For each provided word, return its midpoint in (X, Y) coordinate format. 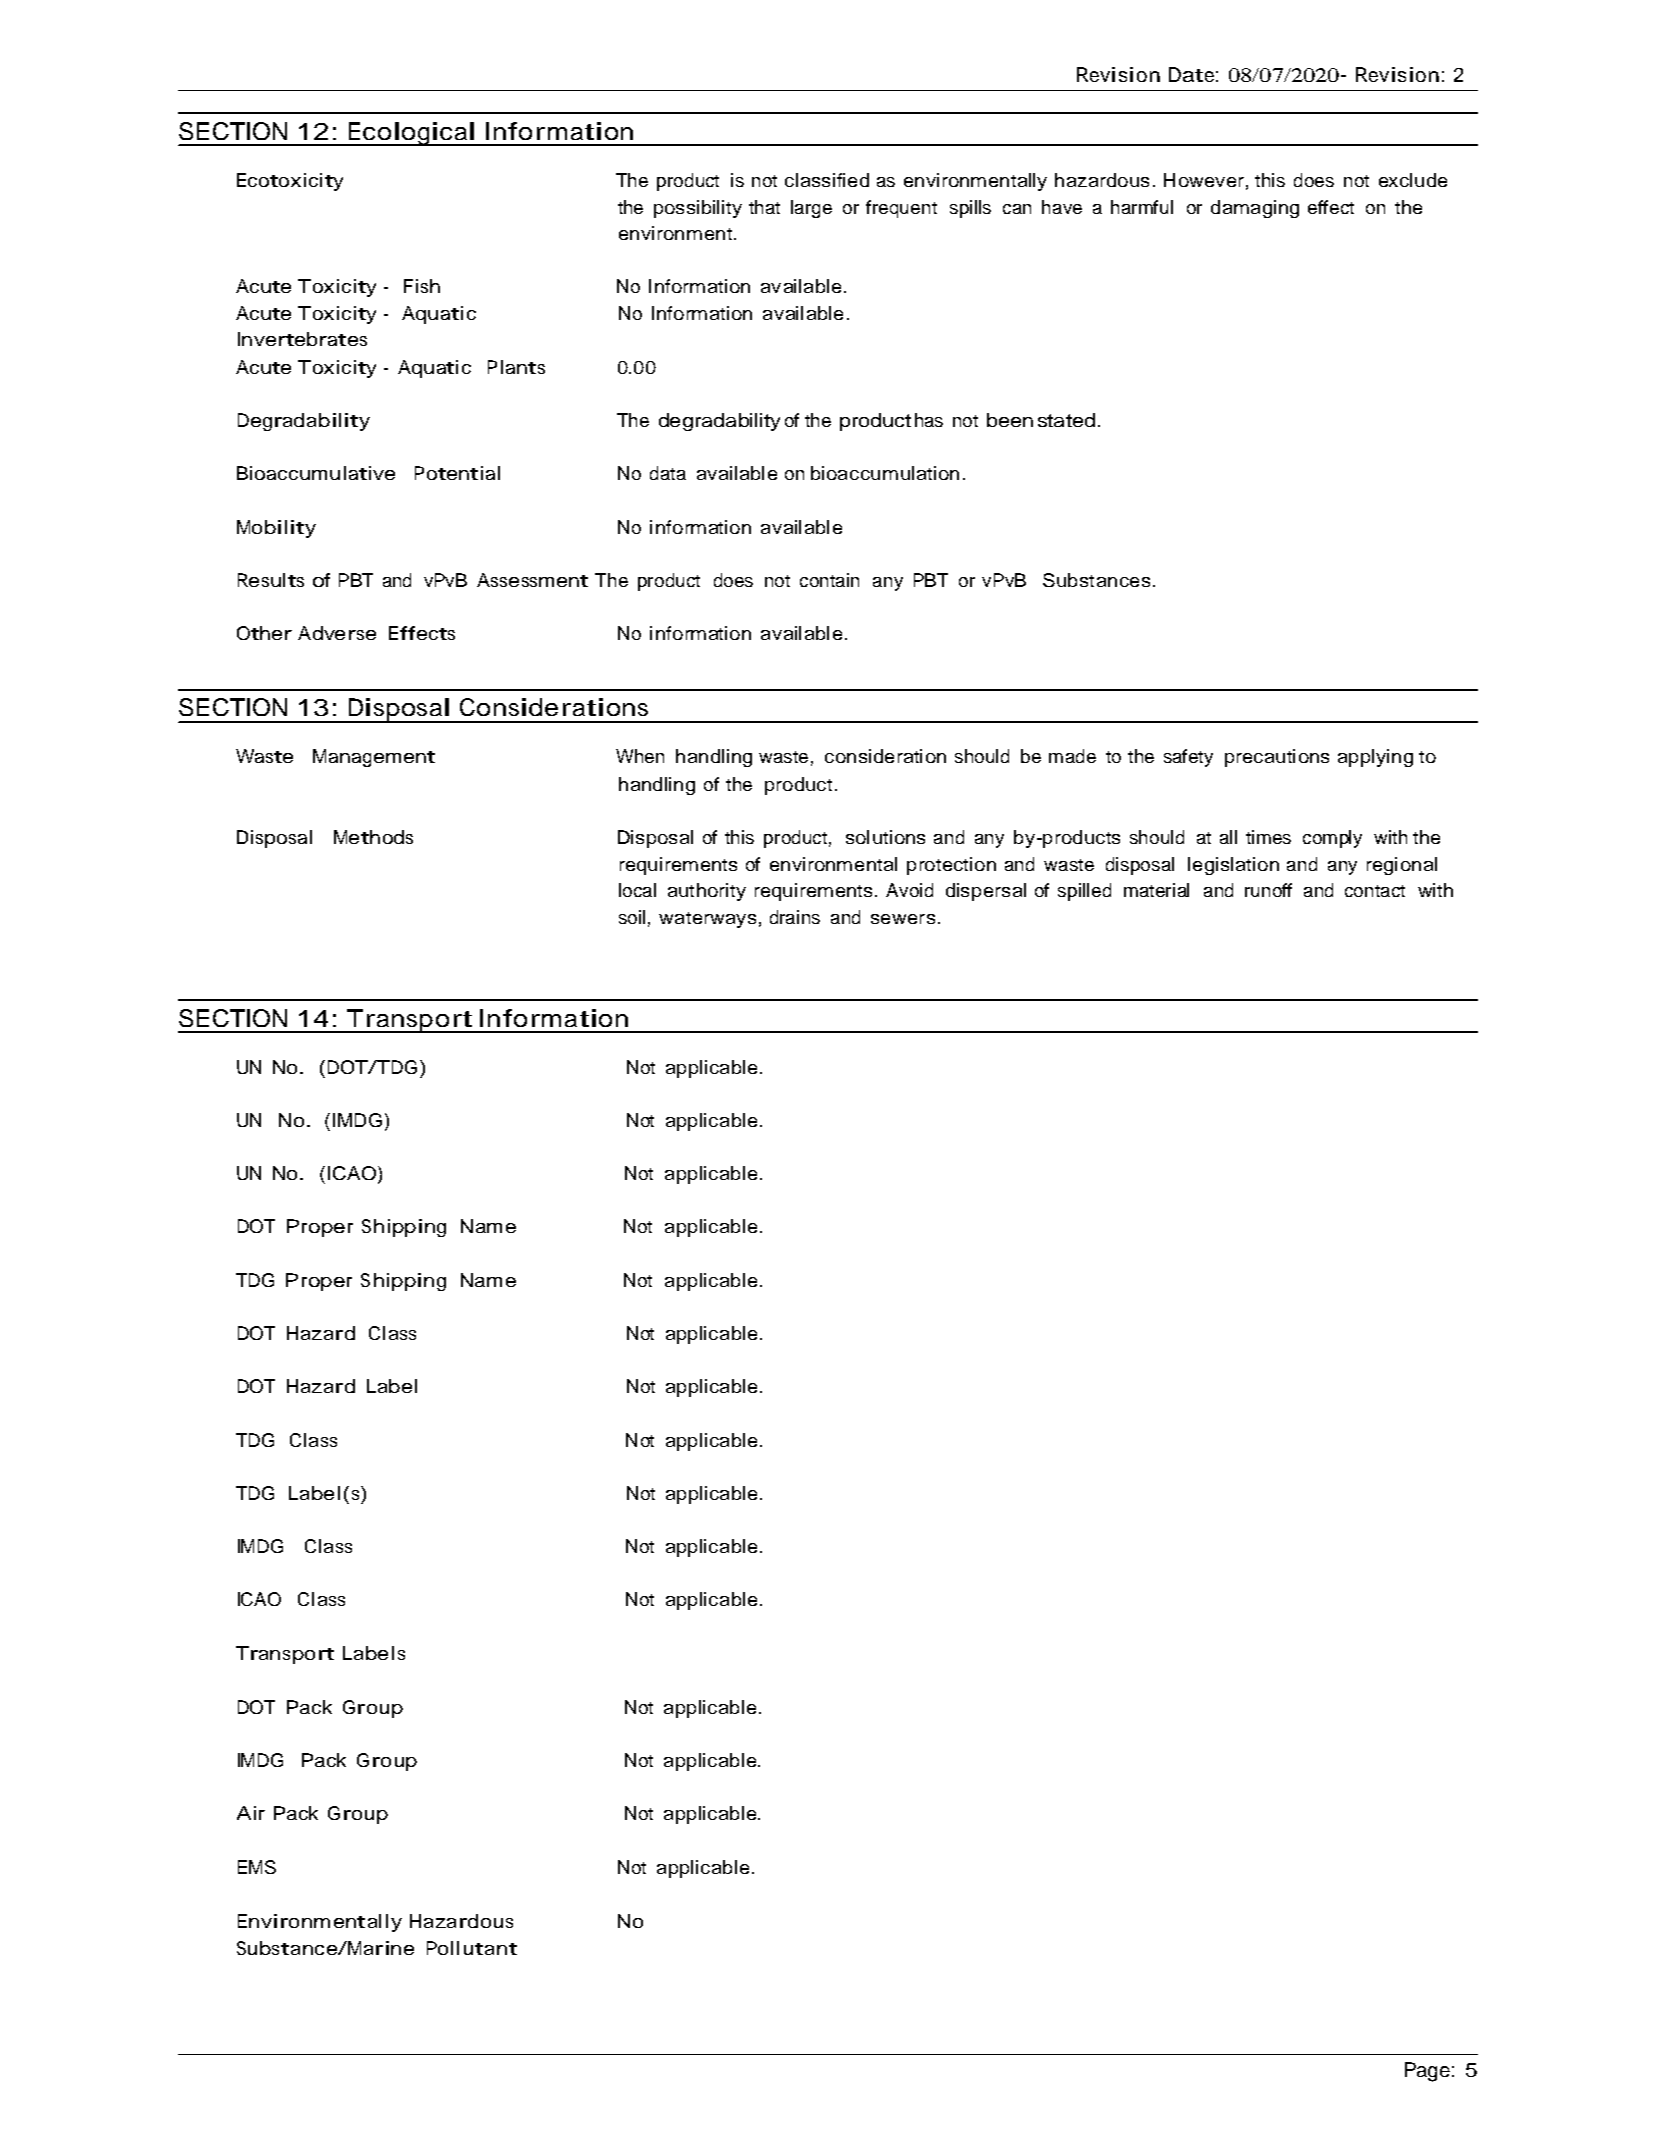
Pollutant (472, 1948)
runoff (1268, 890)
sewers (903, 919)
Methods (373, 837)
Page (1427, 2072)
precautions (1277, 758)
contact (1375, 891)
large (811, 209)
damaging (1255, 209)
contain (829, 580)
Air (251, 1813)
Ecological (411, 134)
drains (795, 917)
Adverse (337, 633)
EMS (257, 1867)
